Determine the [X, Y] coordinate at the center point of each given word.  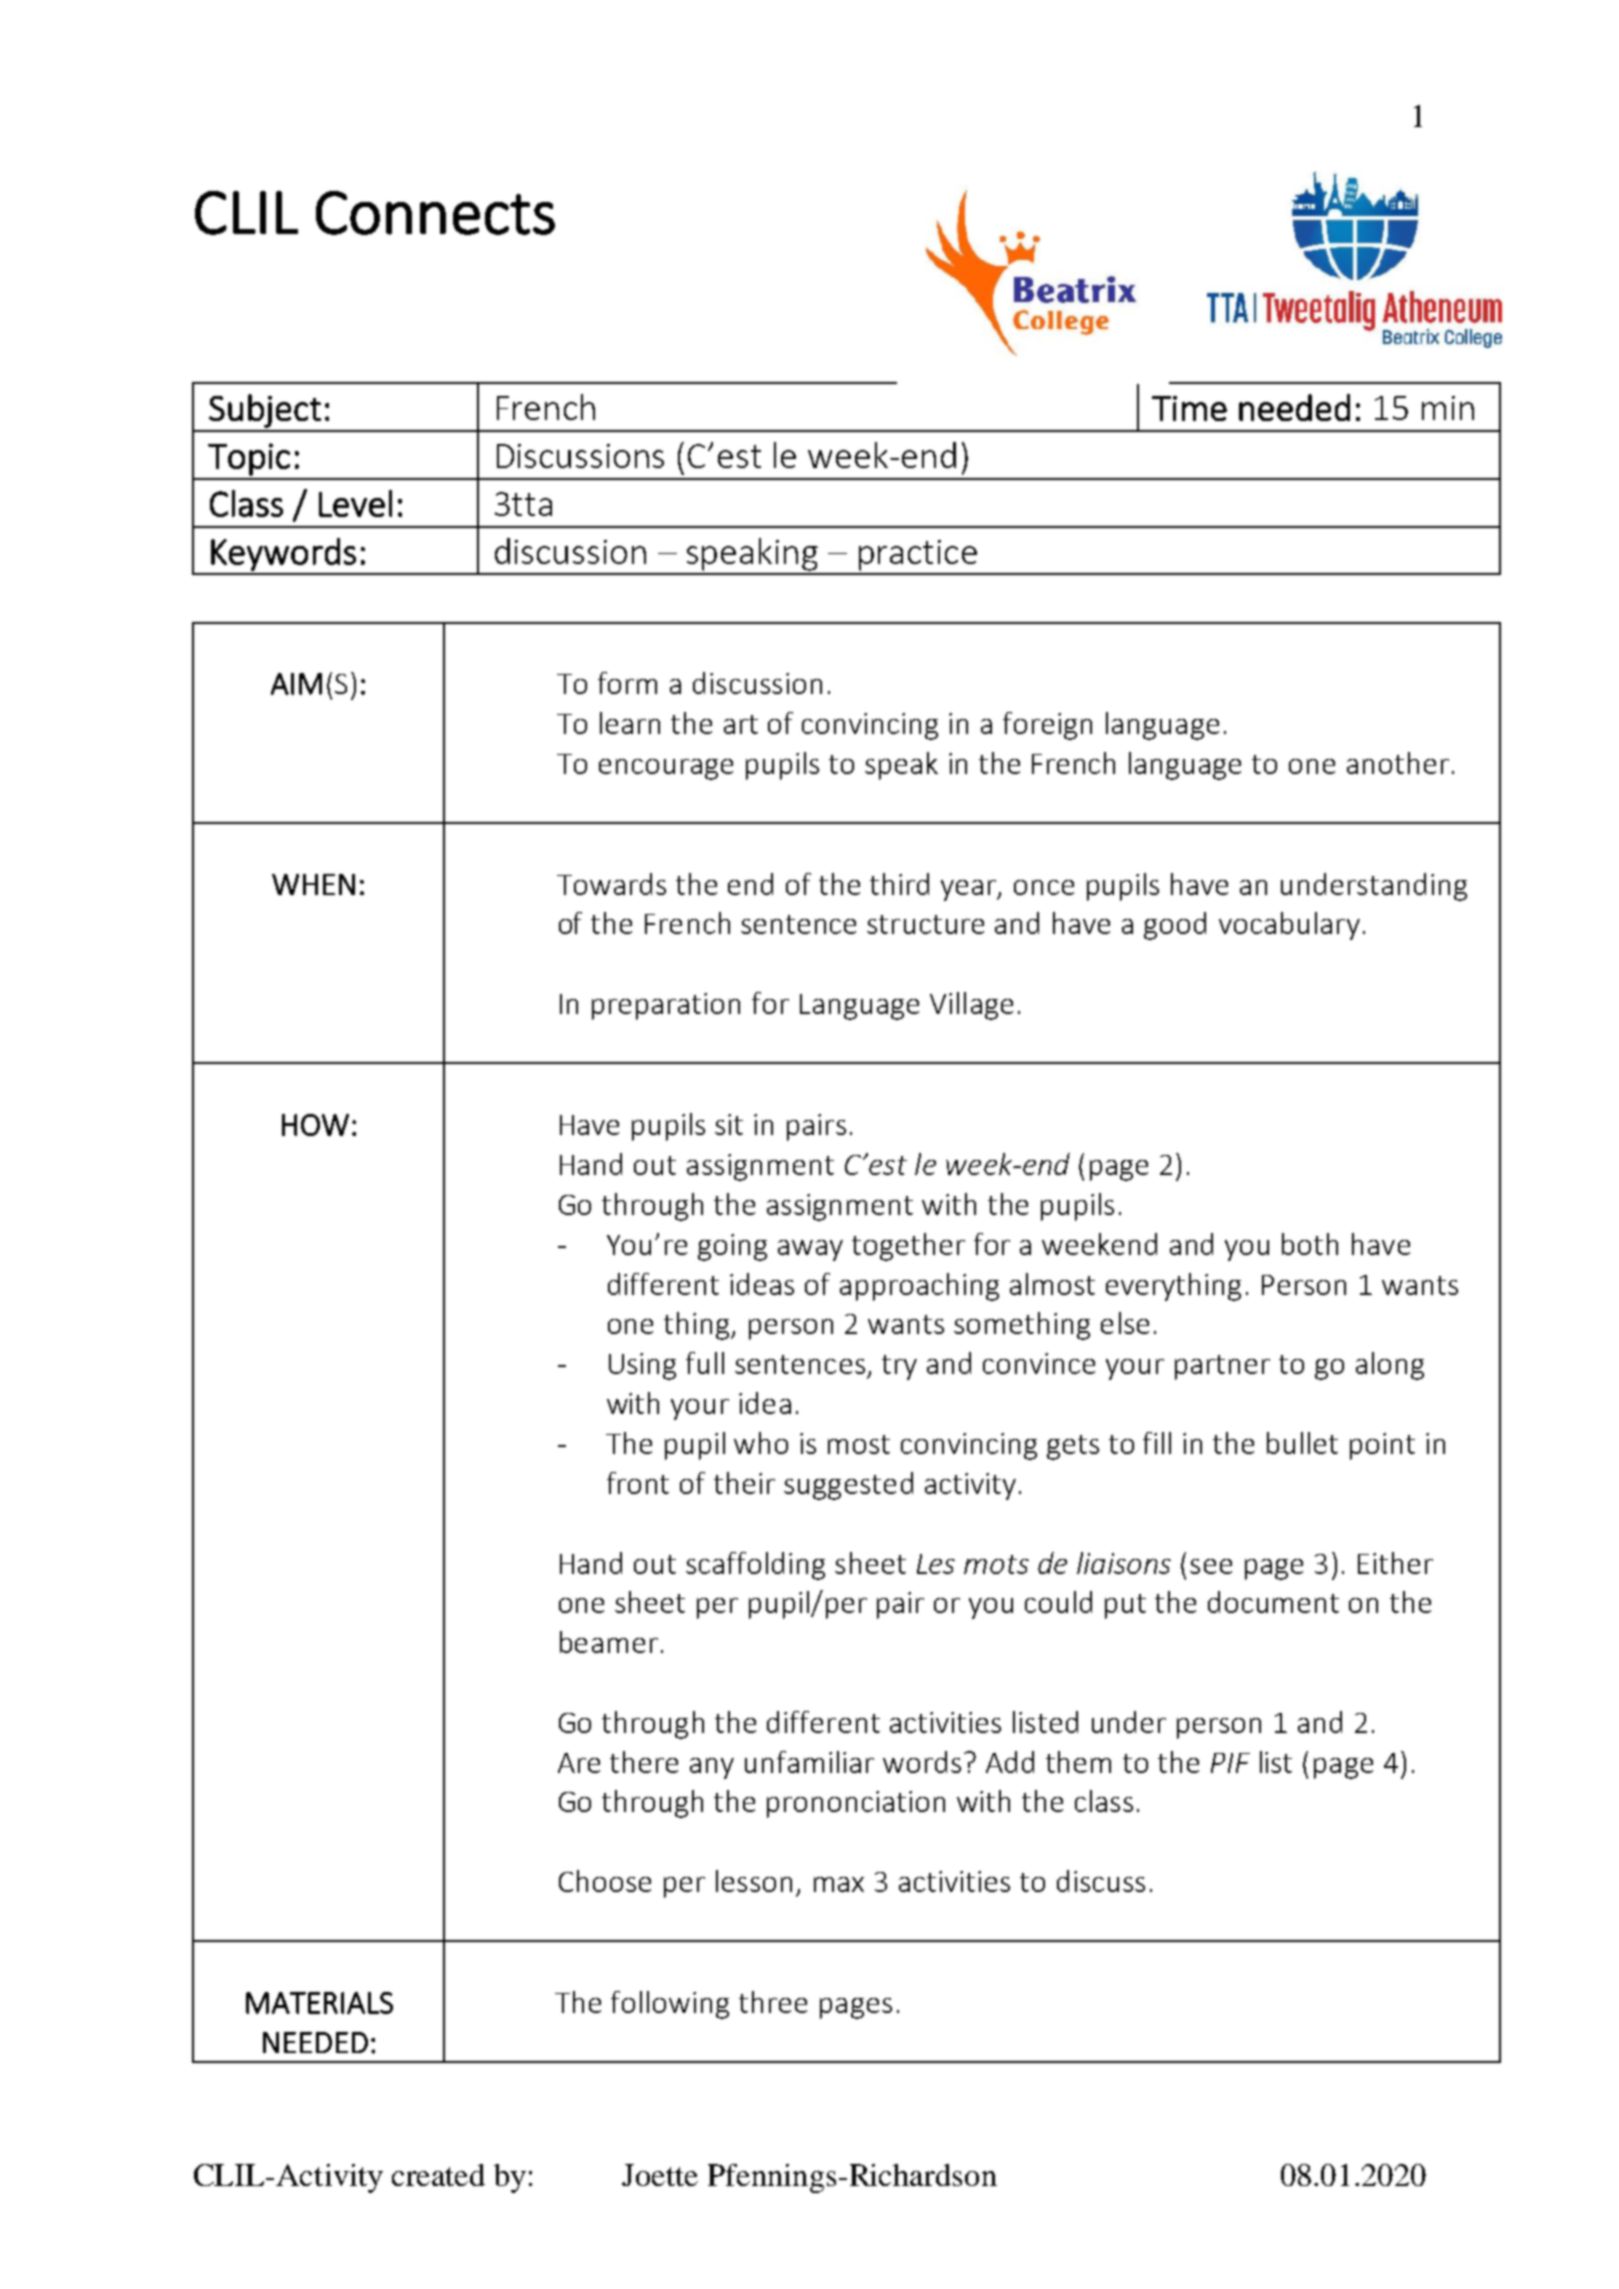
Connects [435, 213]
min [1448, 408]
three [773, 2002]
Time [1189, 408]
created [438, 2175]
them [1078, 1762]
